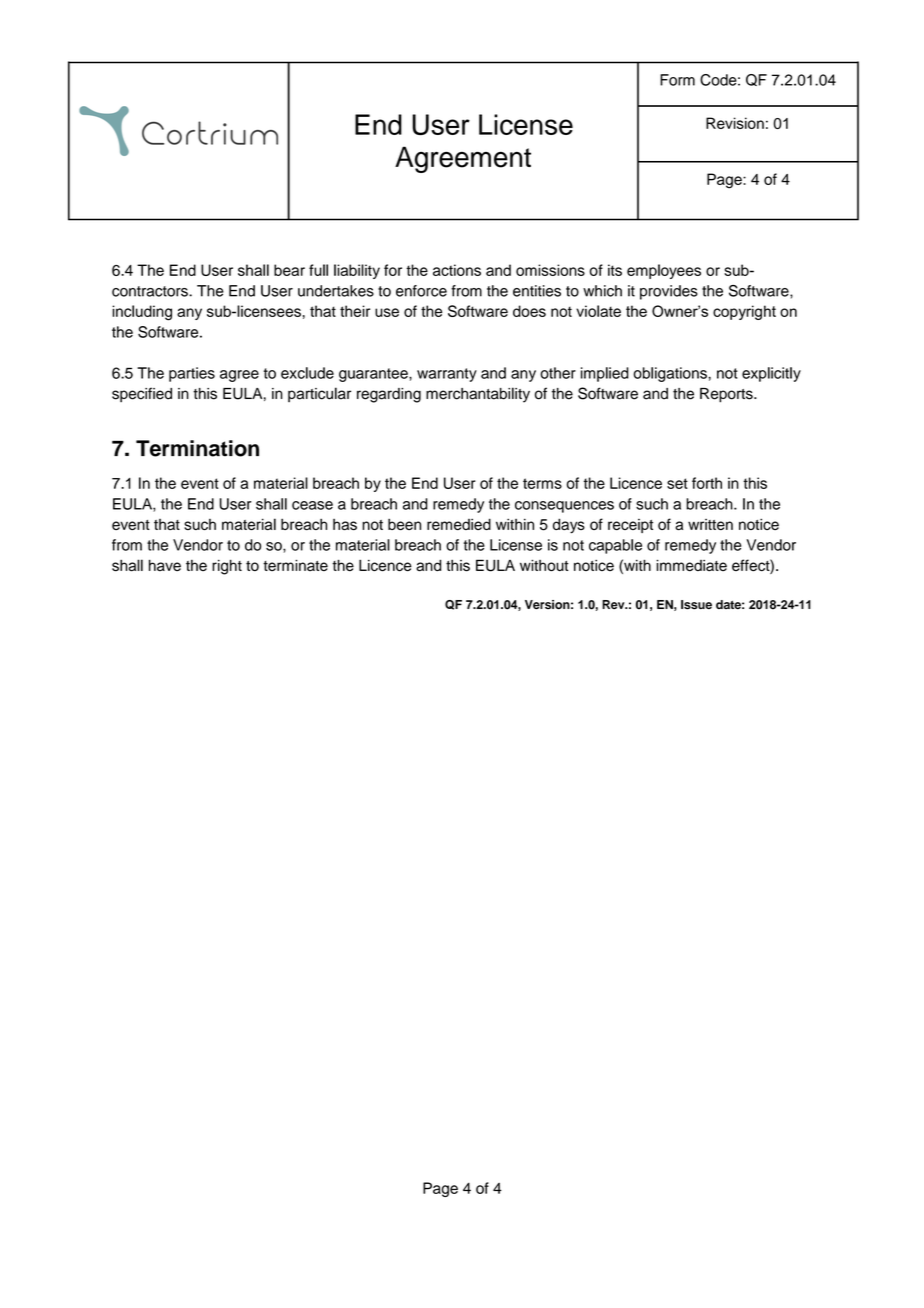 The height and width of the screenshot is (1308, 924). What do you see at coordinates (735, 123) in the screenshot?
I see `Revision` at bounding box center [735, 123].
